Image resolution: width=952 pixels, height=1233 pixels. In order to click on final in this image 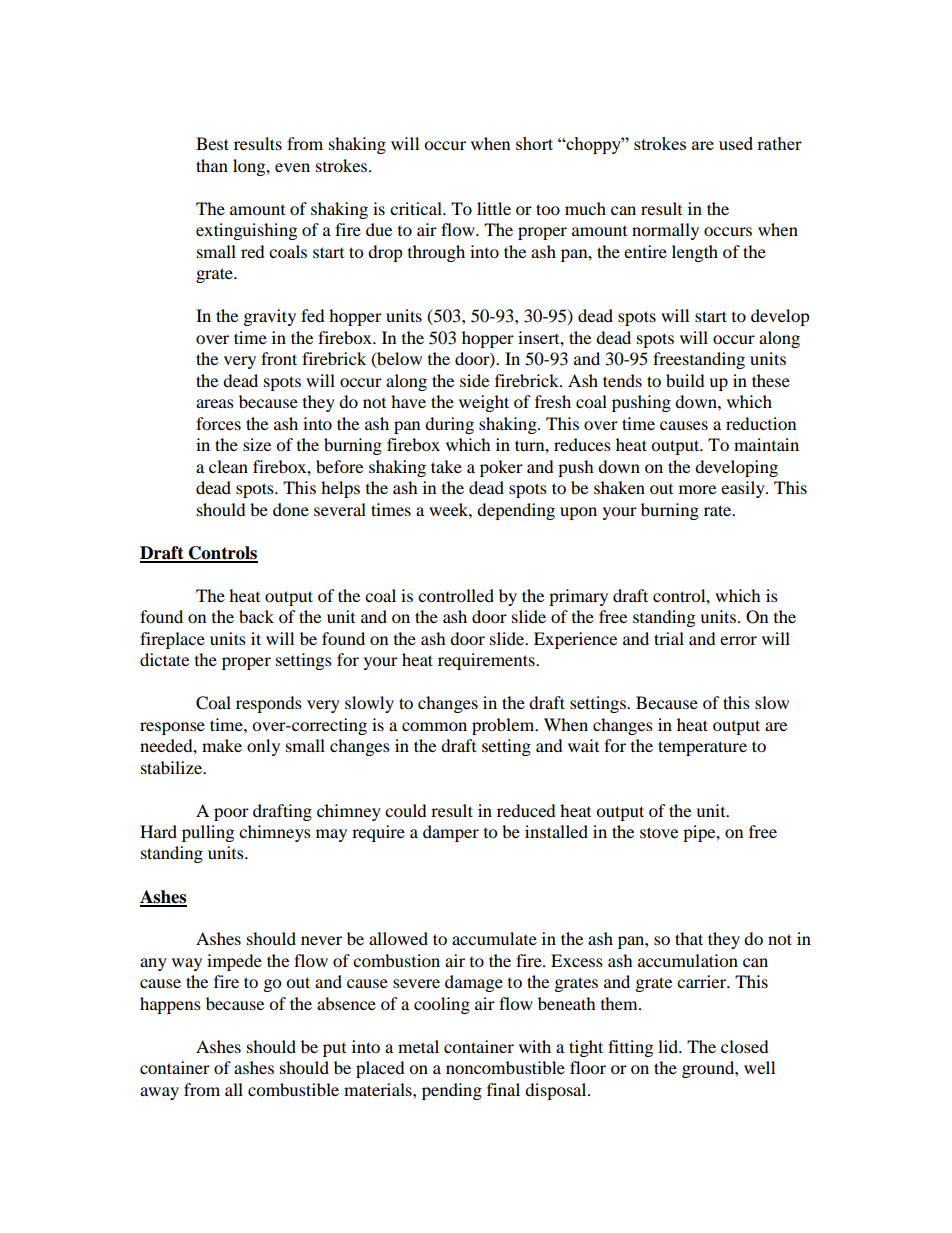, I will do `click(503, 1089)`.
